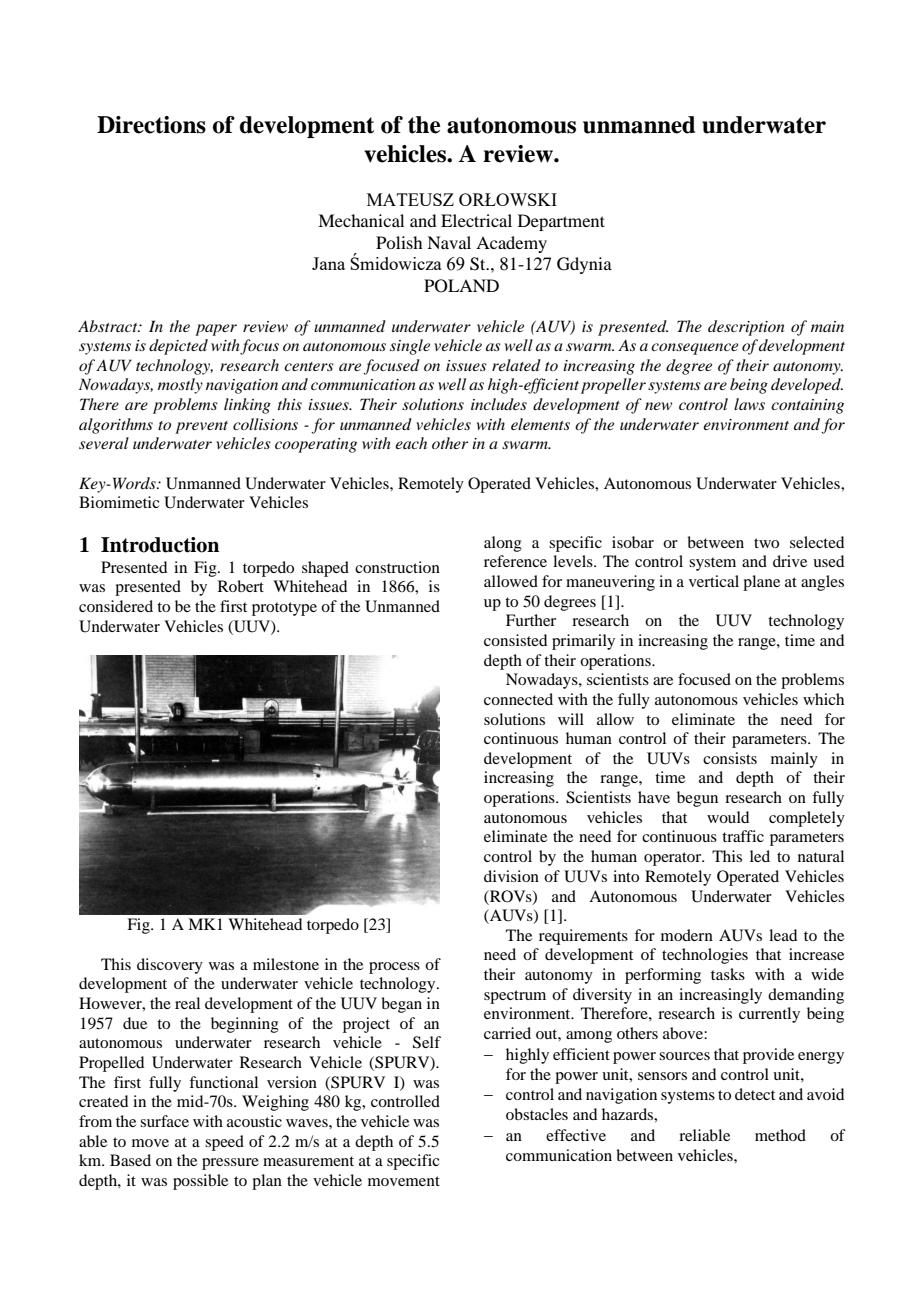 The width and height of the image is (924, 1308). Describe the element at coordinates (499, 404) in the image. I see `includes` at that location.
